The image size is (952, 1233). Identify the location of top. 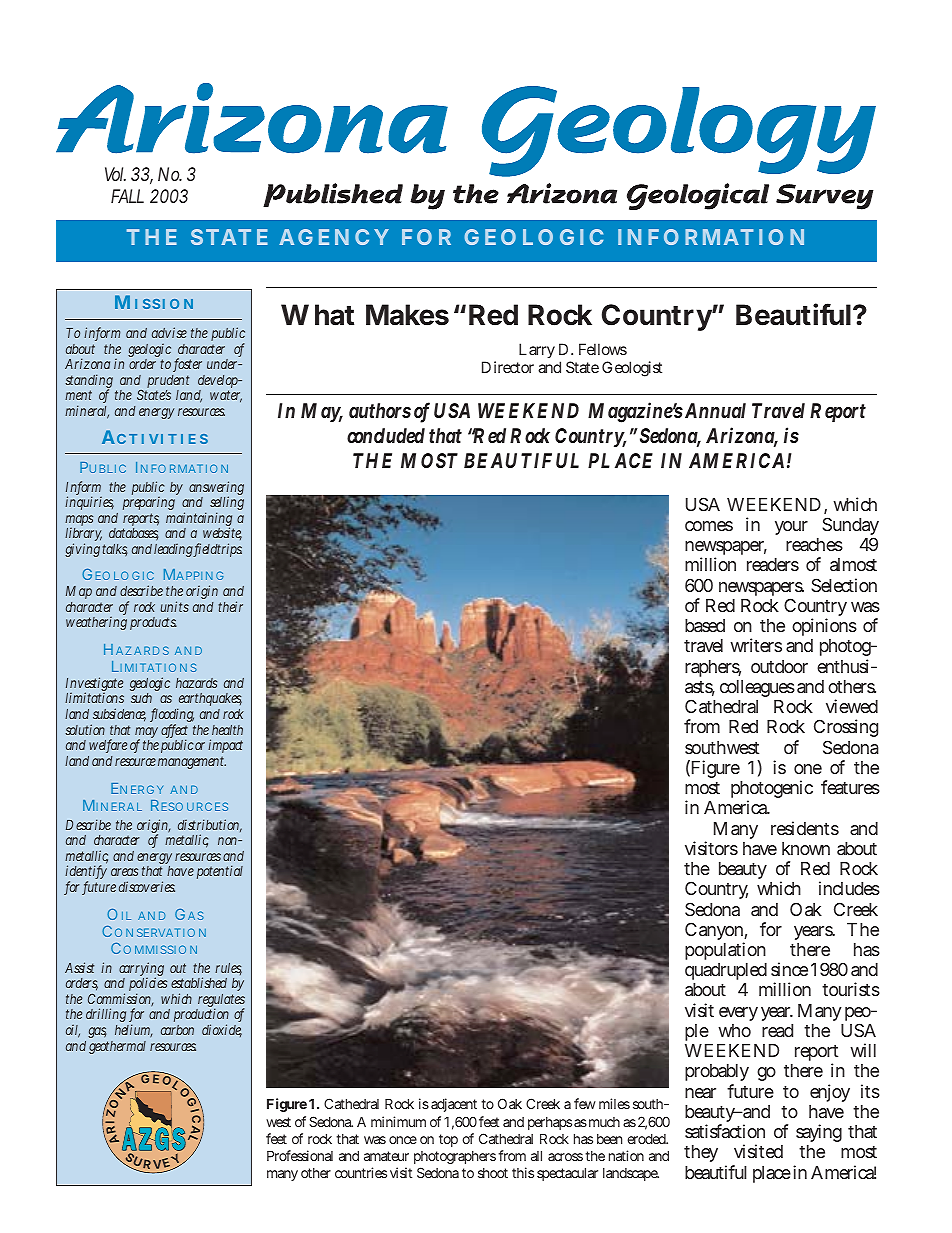
(448, 1140).
